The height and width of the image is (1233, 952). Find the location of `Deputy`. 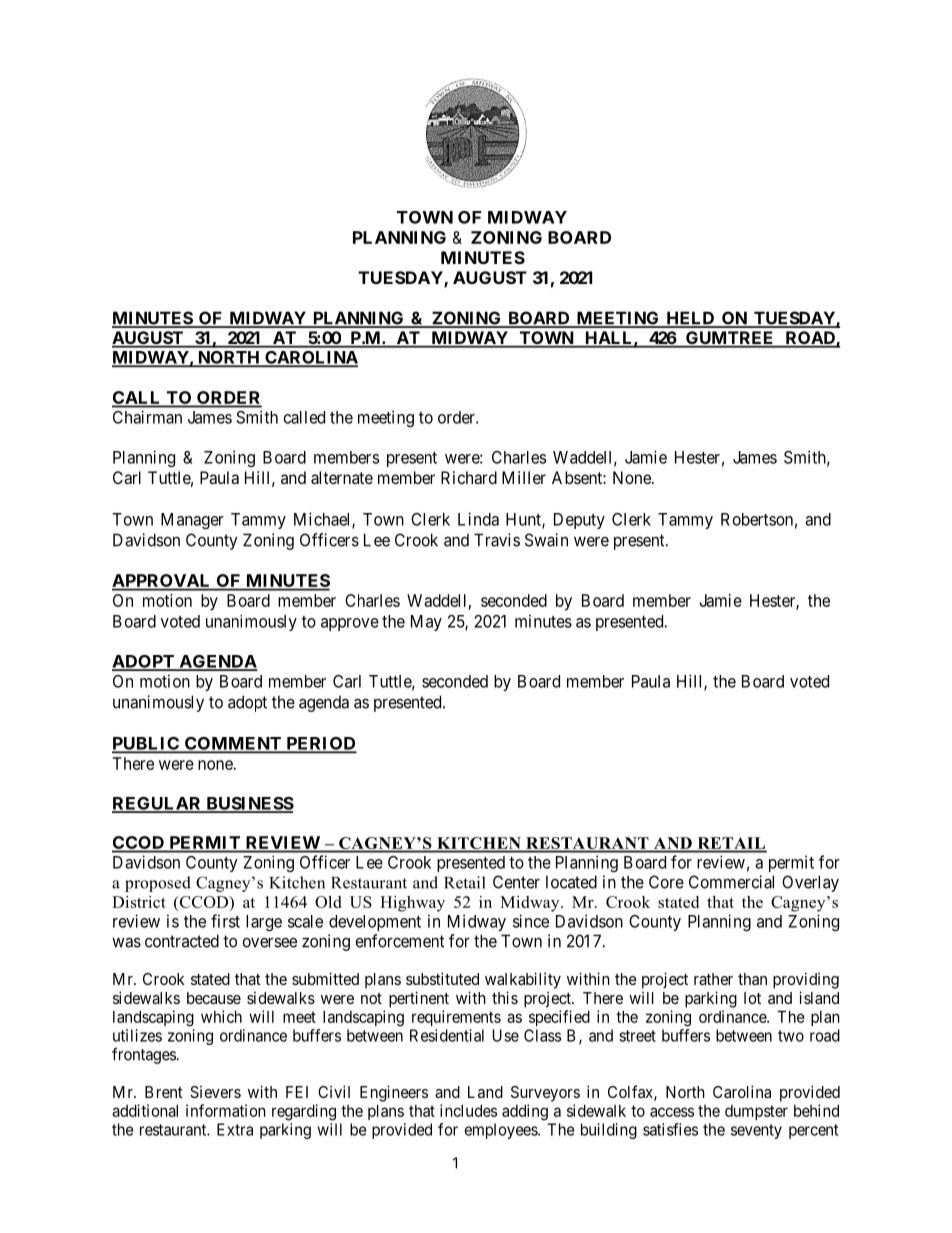

Deputy is located at coordinates (579, 521).
